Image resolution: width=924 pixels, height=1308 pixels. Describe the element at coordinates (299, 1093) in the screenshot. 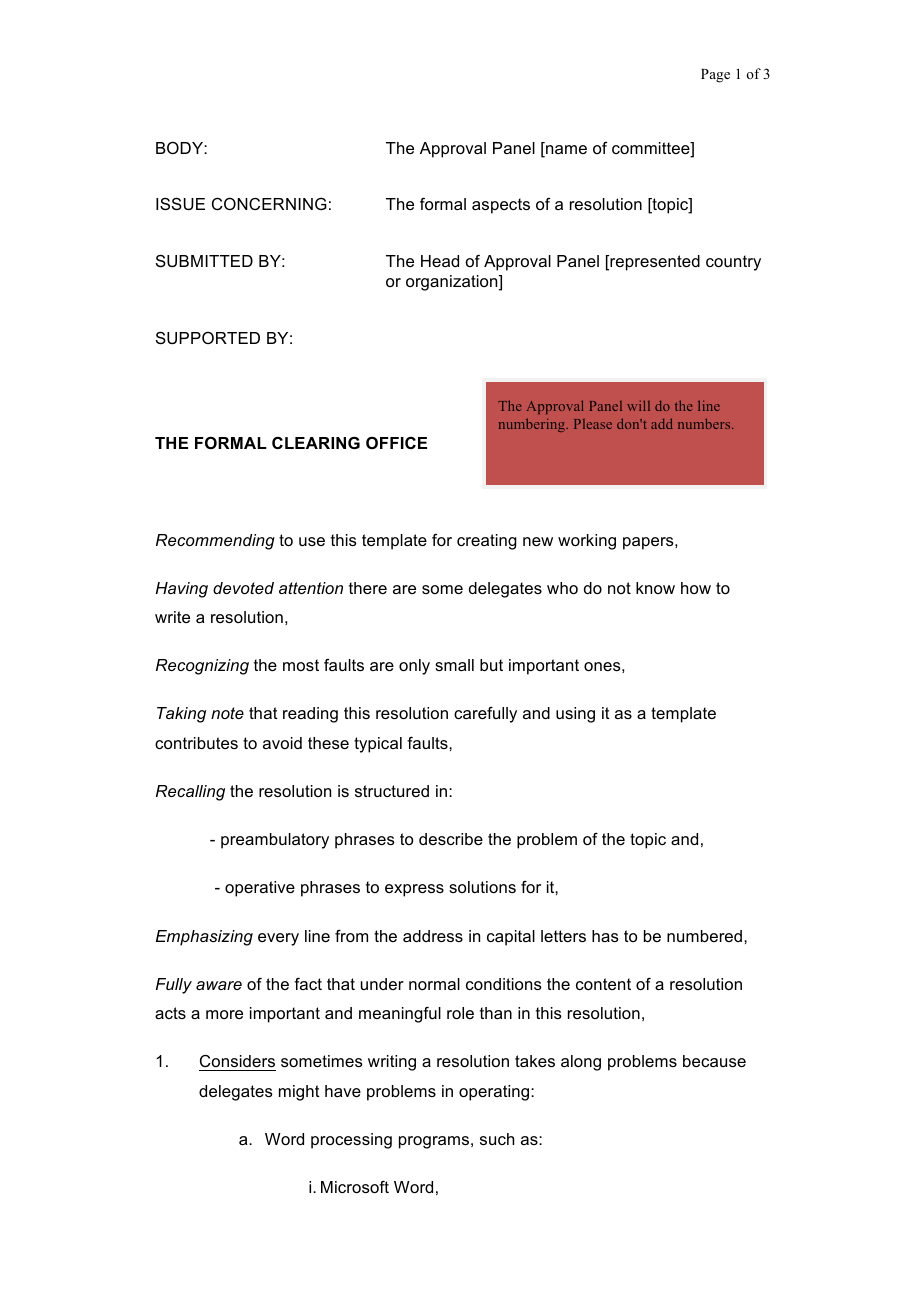

I see `might` at that location.
